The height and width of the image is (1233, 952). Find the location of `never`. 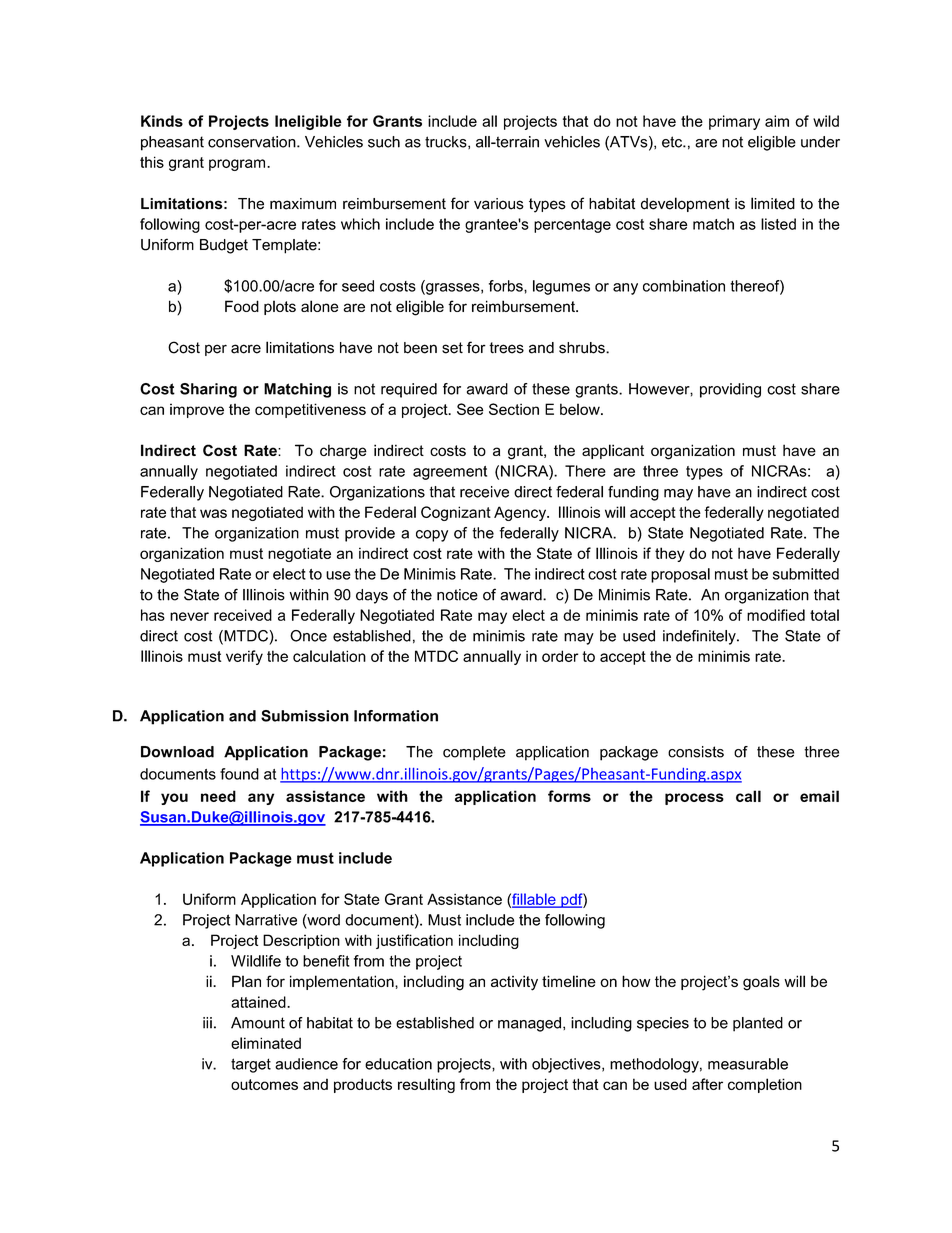

never is located at coordinates (189, 616).
